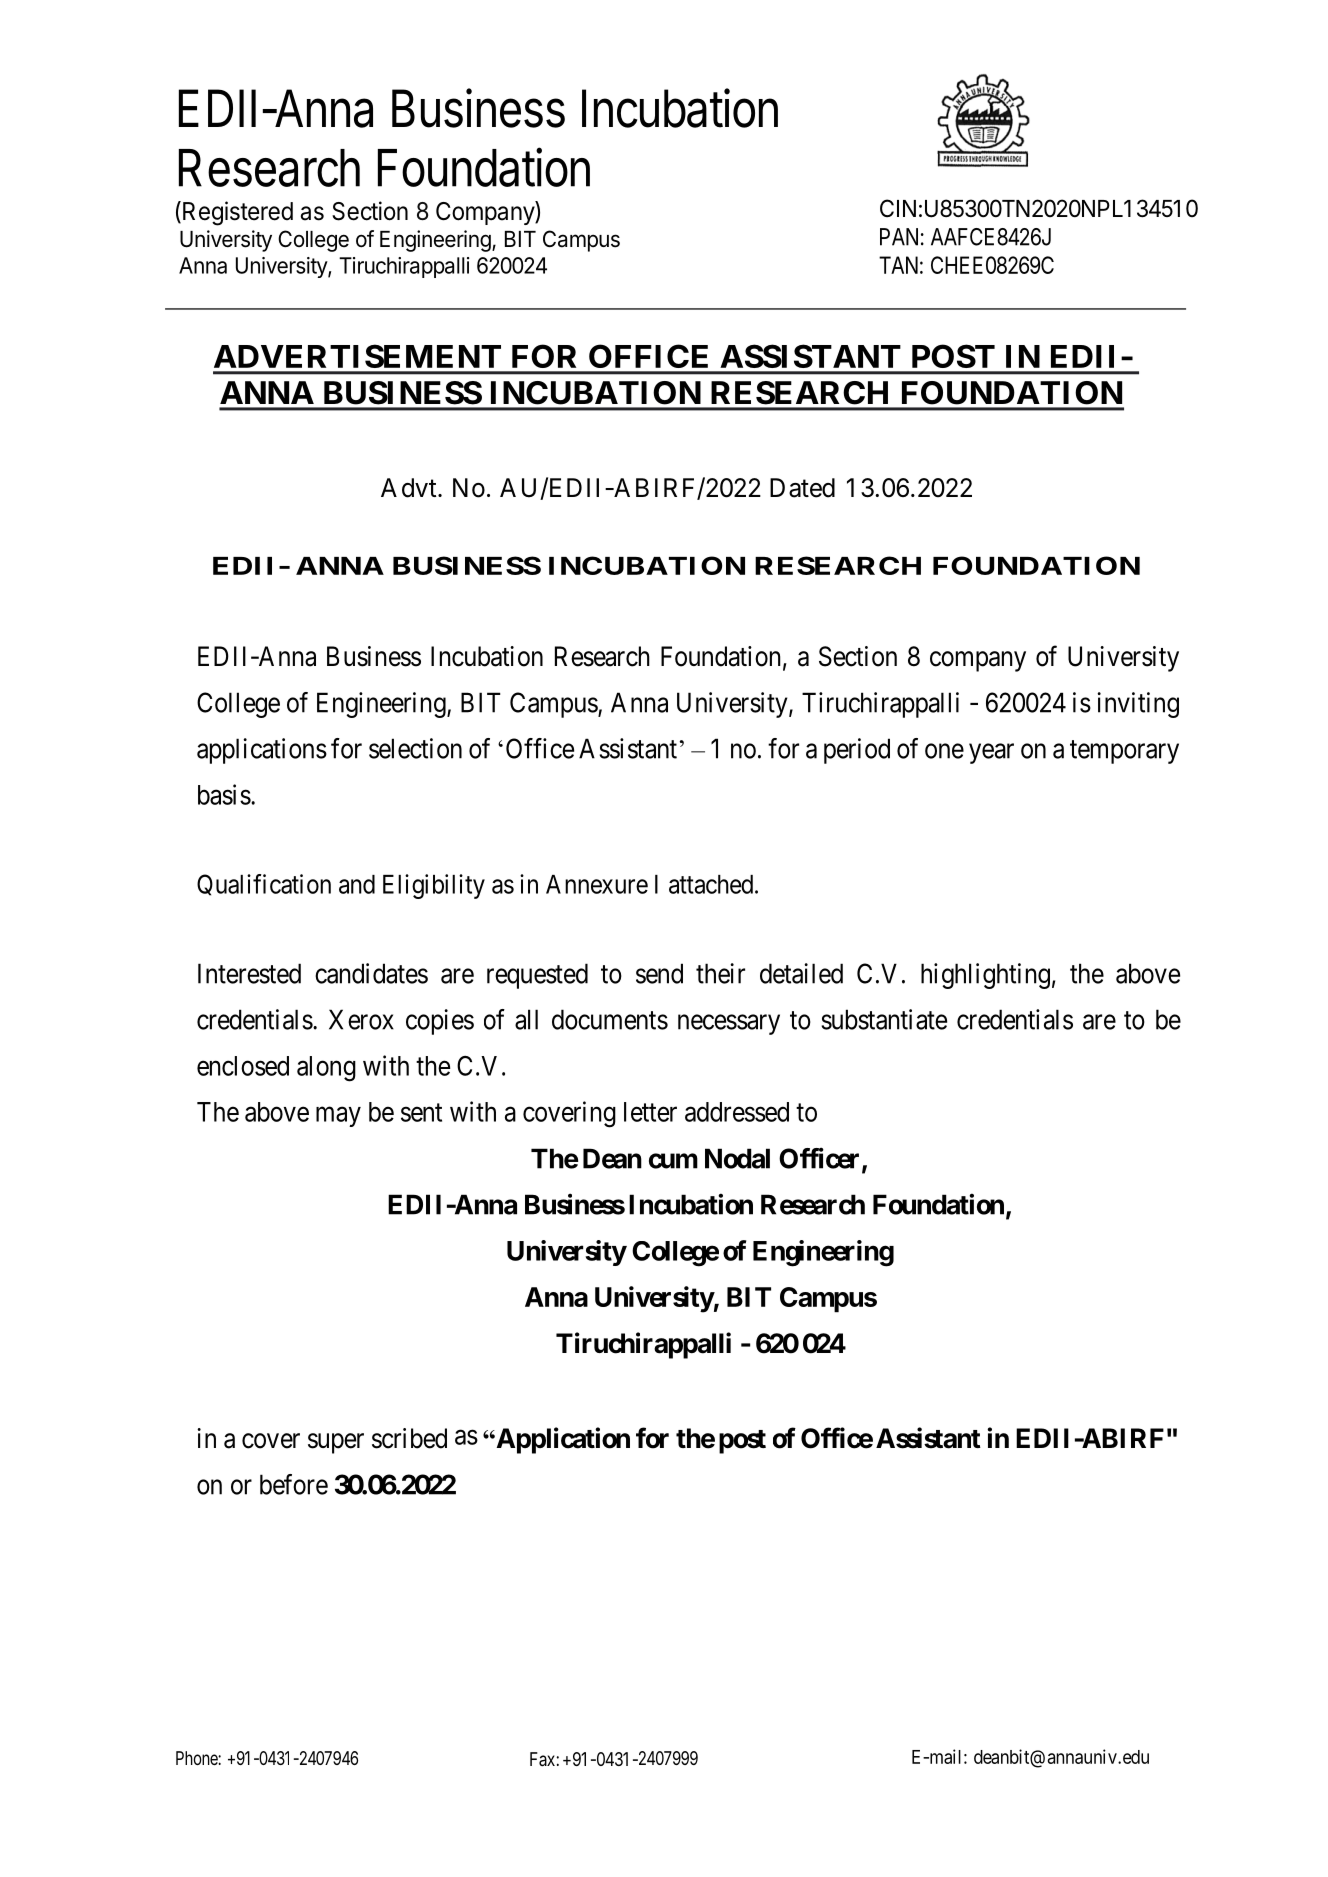  Describe the element at coordinates (249, 973) in the screenshot. I see `Interested` at that location.
